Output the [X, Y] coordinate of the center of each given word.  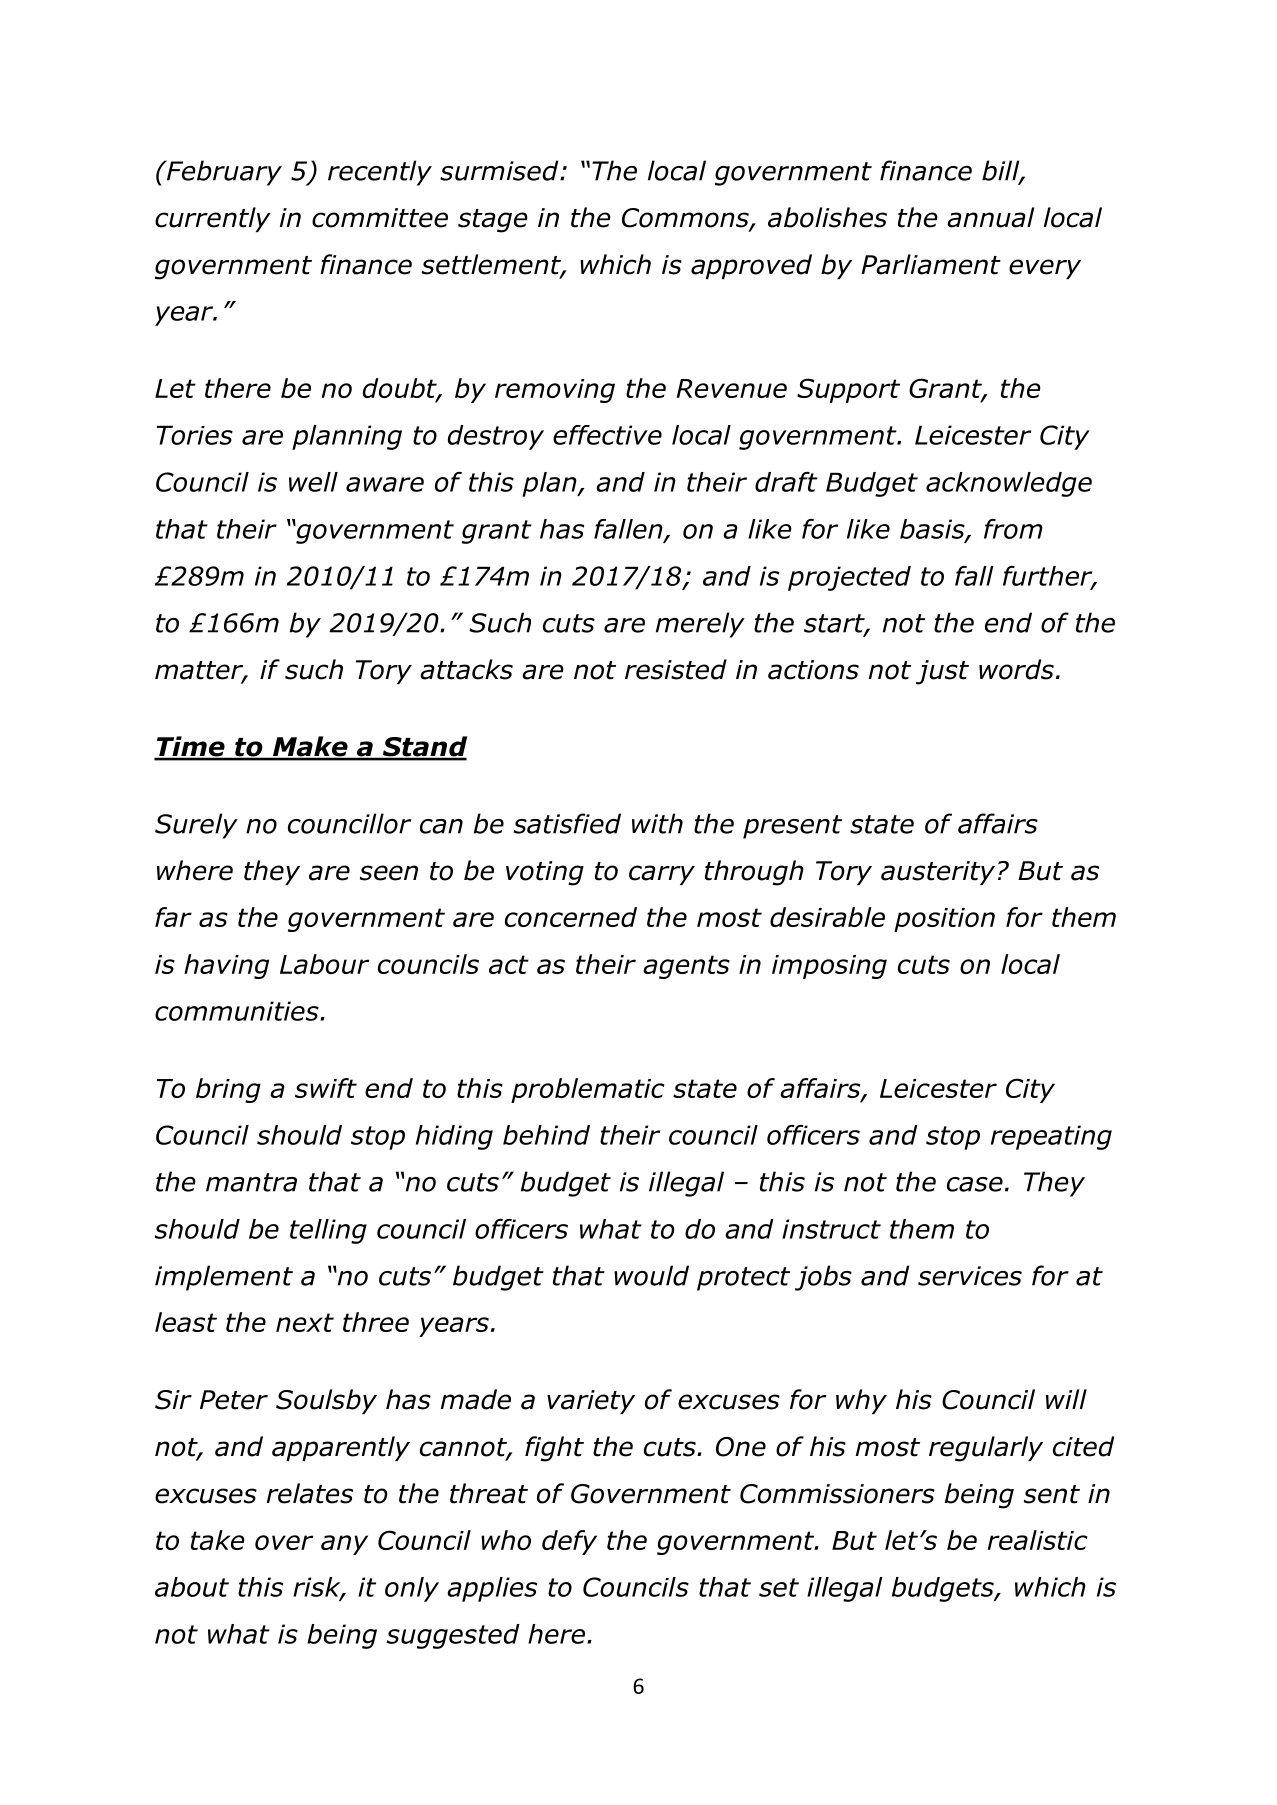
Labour [324, 964]
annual [990, 217]
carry [662, 875]
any [344, 1545]
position [944, 920]
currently [213, 219]
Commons [686, 219]
